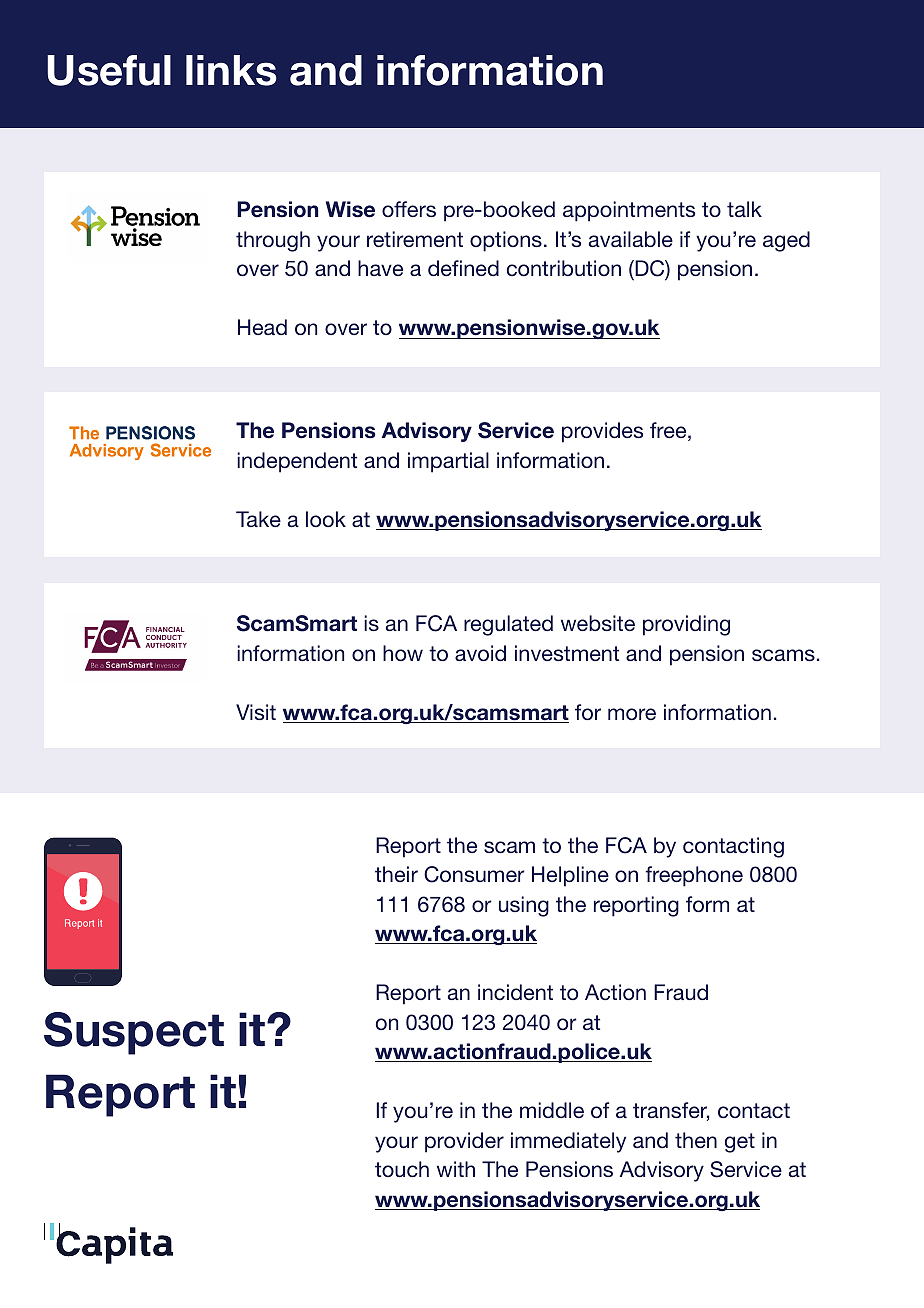  What do you see at coordinates (602, 432) in the screenshot?
I see `provides` at bounding box center [602, 432].
